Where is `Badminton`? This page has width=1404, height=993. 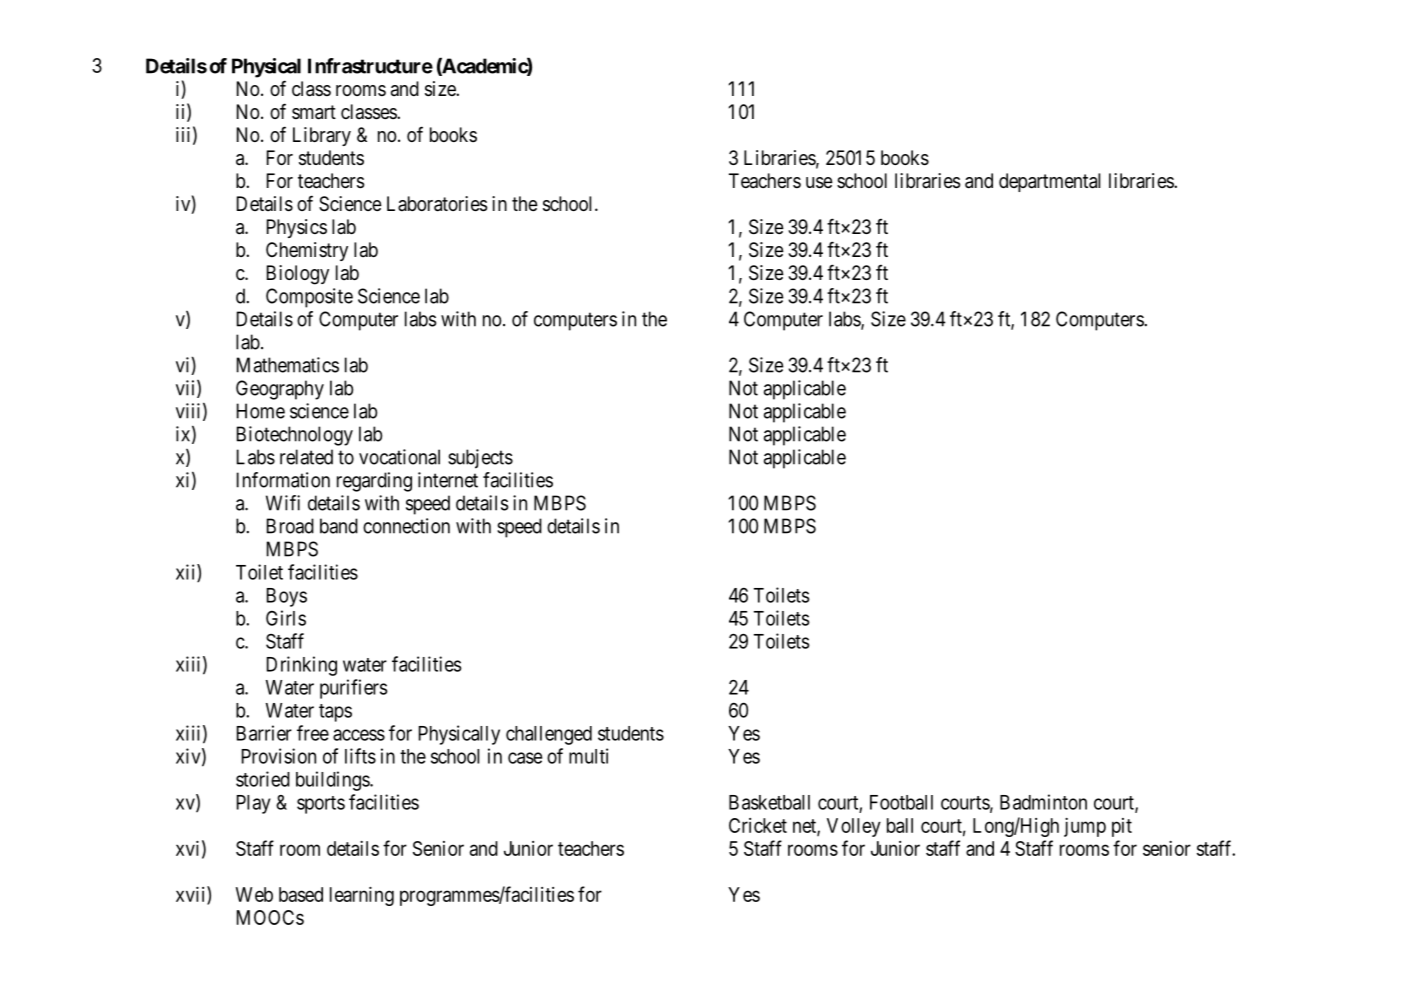
Badminton is located at coordinates (1043, 802).
